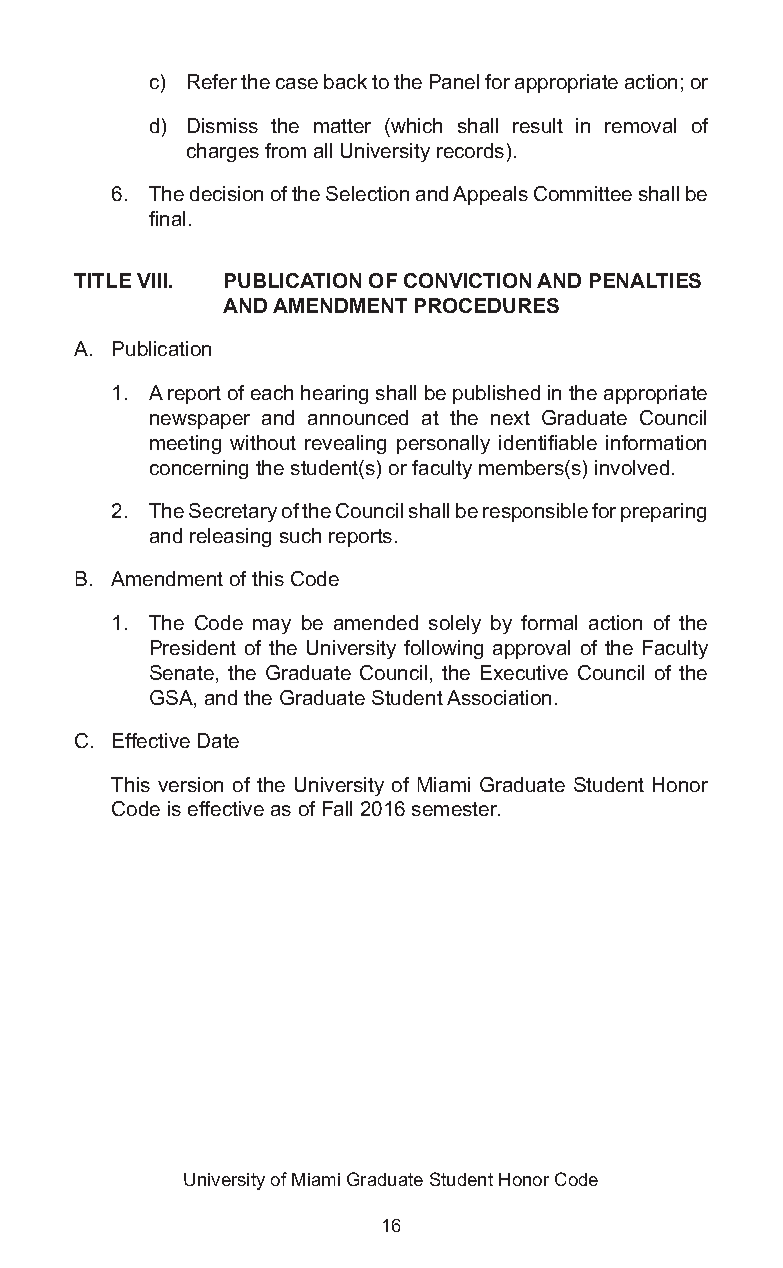  Describe the element at coordinates (193, 647) in the screenshot. I see `President` at that location.
